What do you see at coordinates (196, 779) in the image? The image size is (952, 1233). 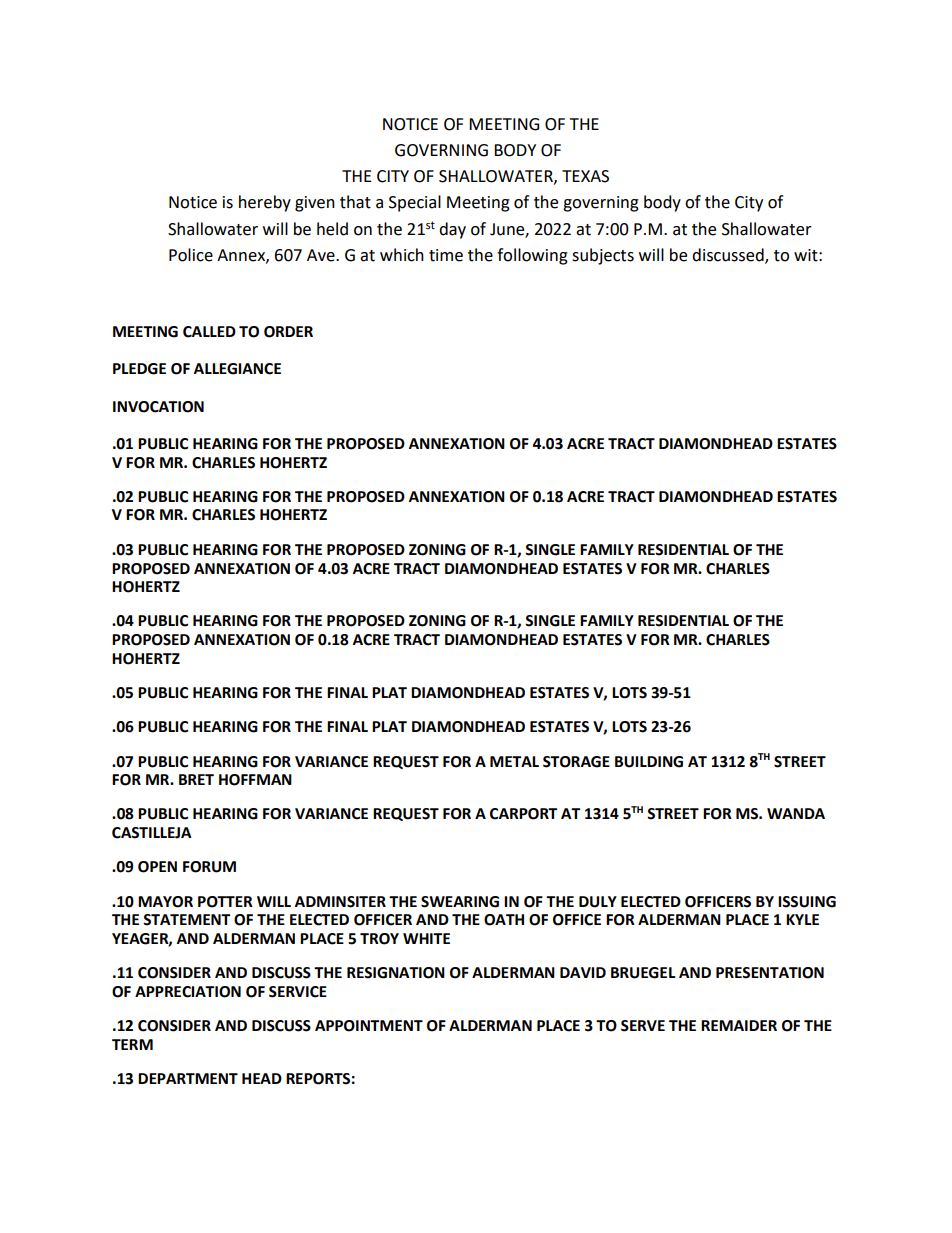 I see `BRET` at bounding box center [196, 779].
